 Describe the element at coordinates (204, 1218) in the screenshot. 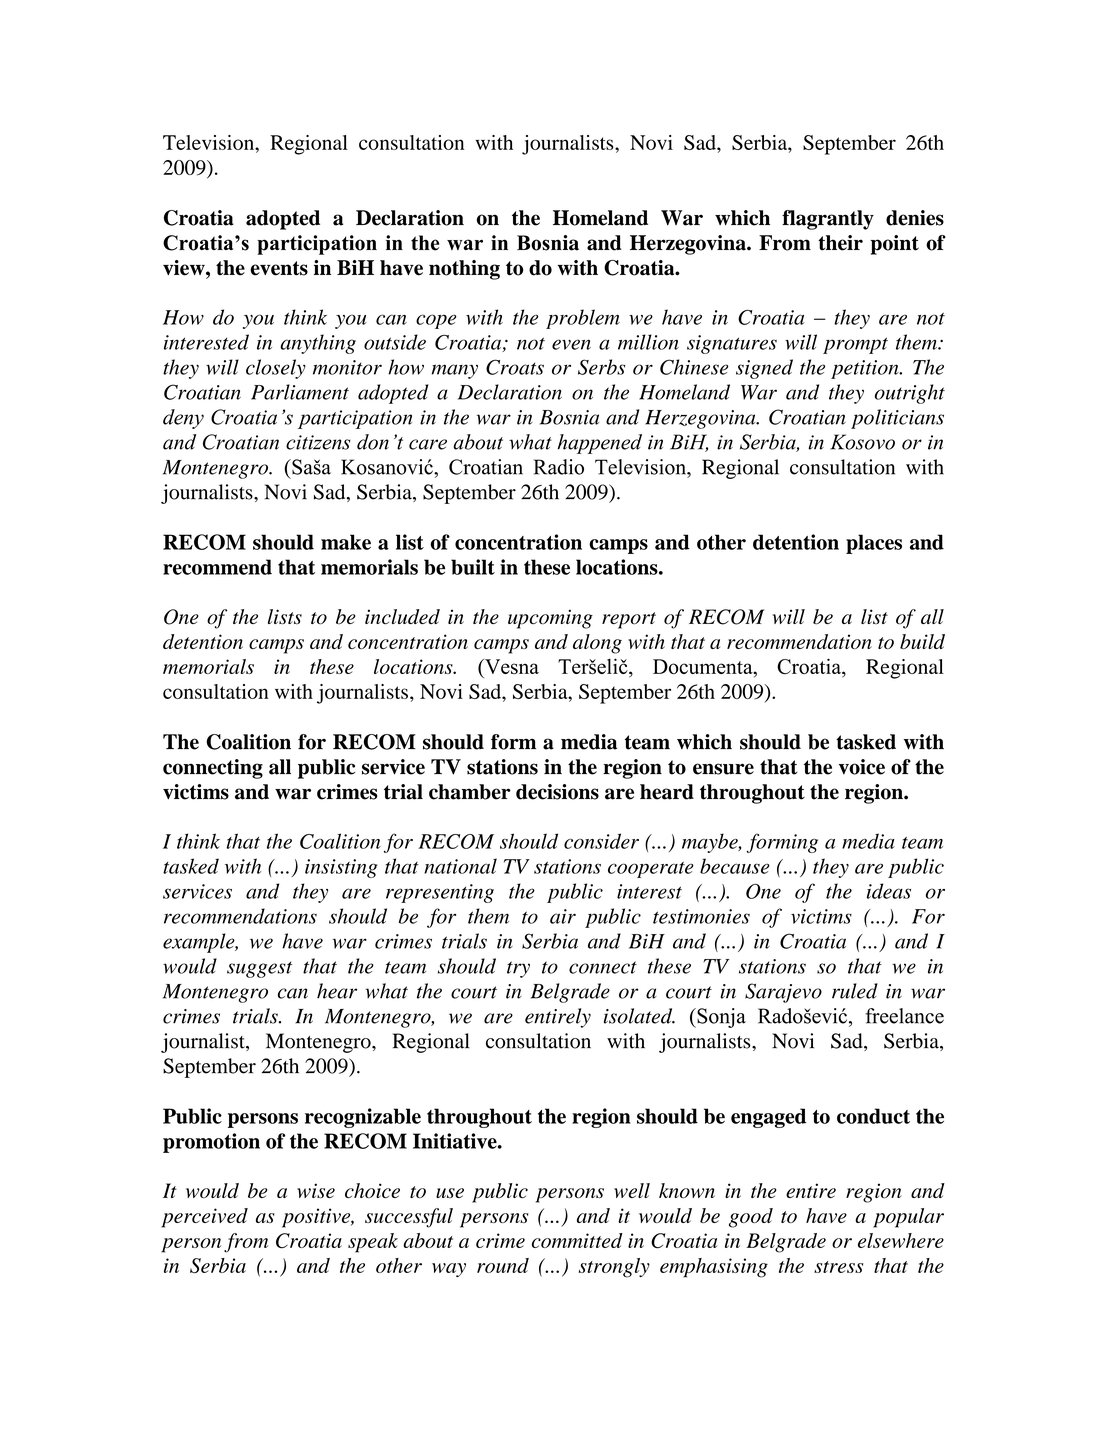

I see `perceived` at that location.
